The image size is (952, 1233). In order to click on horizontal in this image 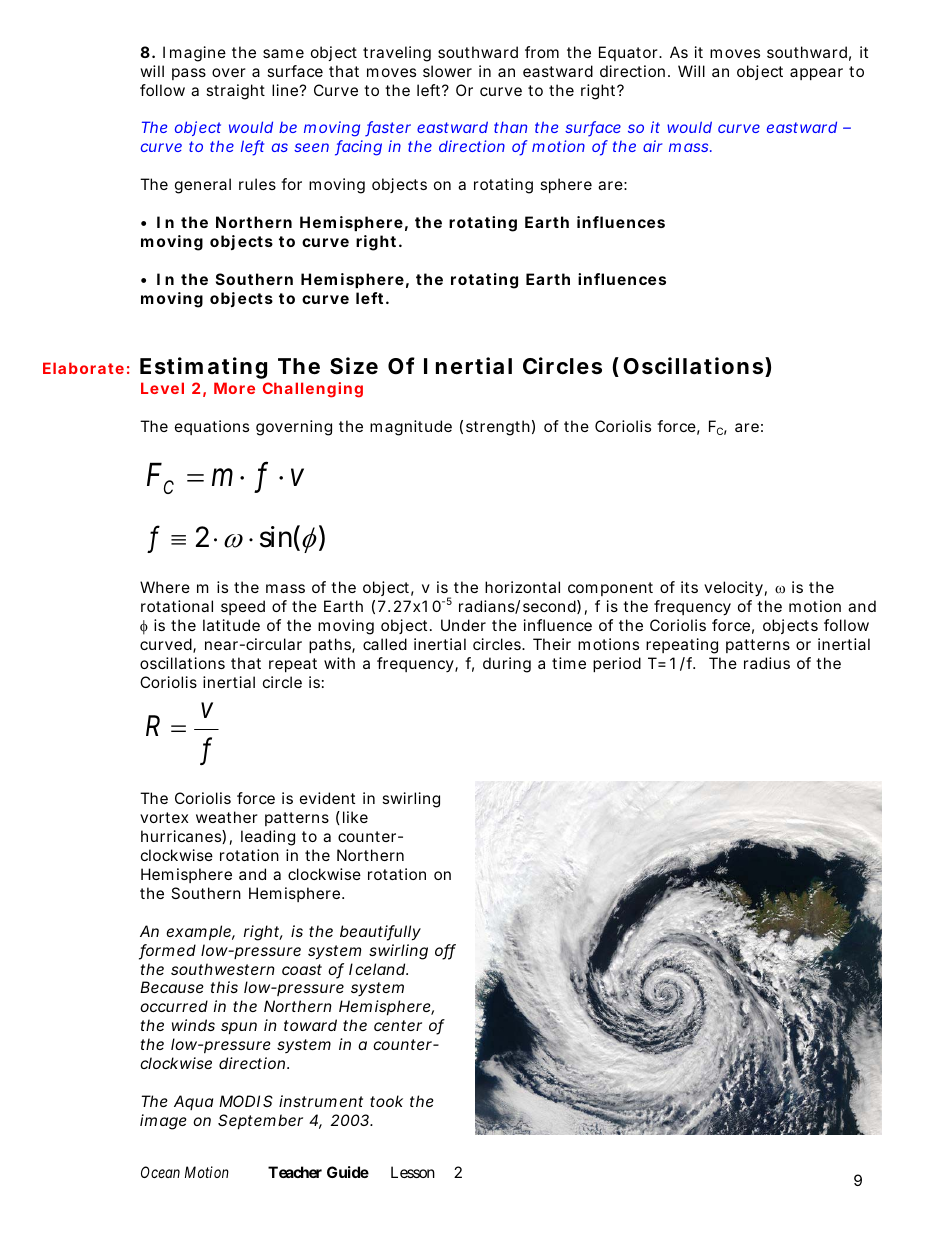, I will do `click(522, 587)`.
